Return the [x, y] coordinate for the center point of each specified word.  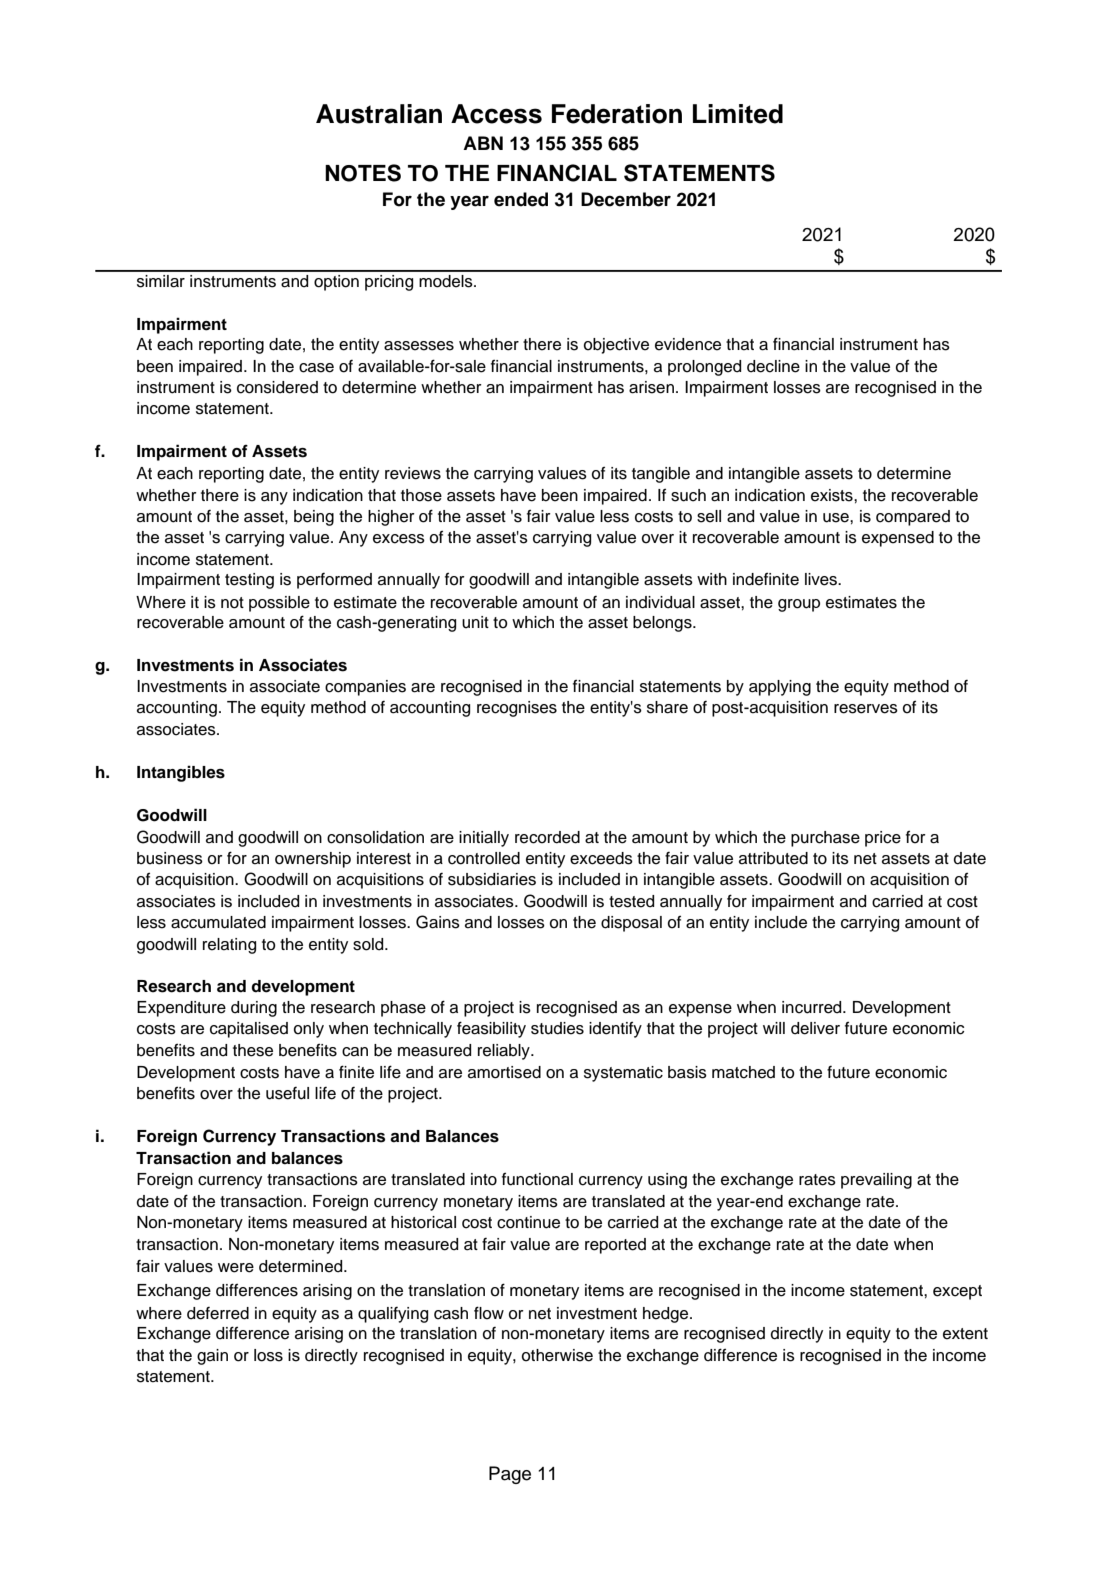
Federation [617, 114]
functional [537, 1179]
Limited [738, 114]
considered [277, 387]
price [883, 839]
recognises [517, 709]
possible [279, 604]
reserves [866, 709]
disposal [631, 924]
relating [229, 946]
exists [833, 495]
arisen [651, 387]
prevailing [876, 1181]
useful [287, 1093]
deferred [218, 1313]
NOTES [363, 173]
